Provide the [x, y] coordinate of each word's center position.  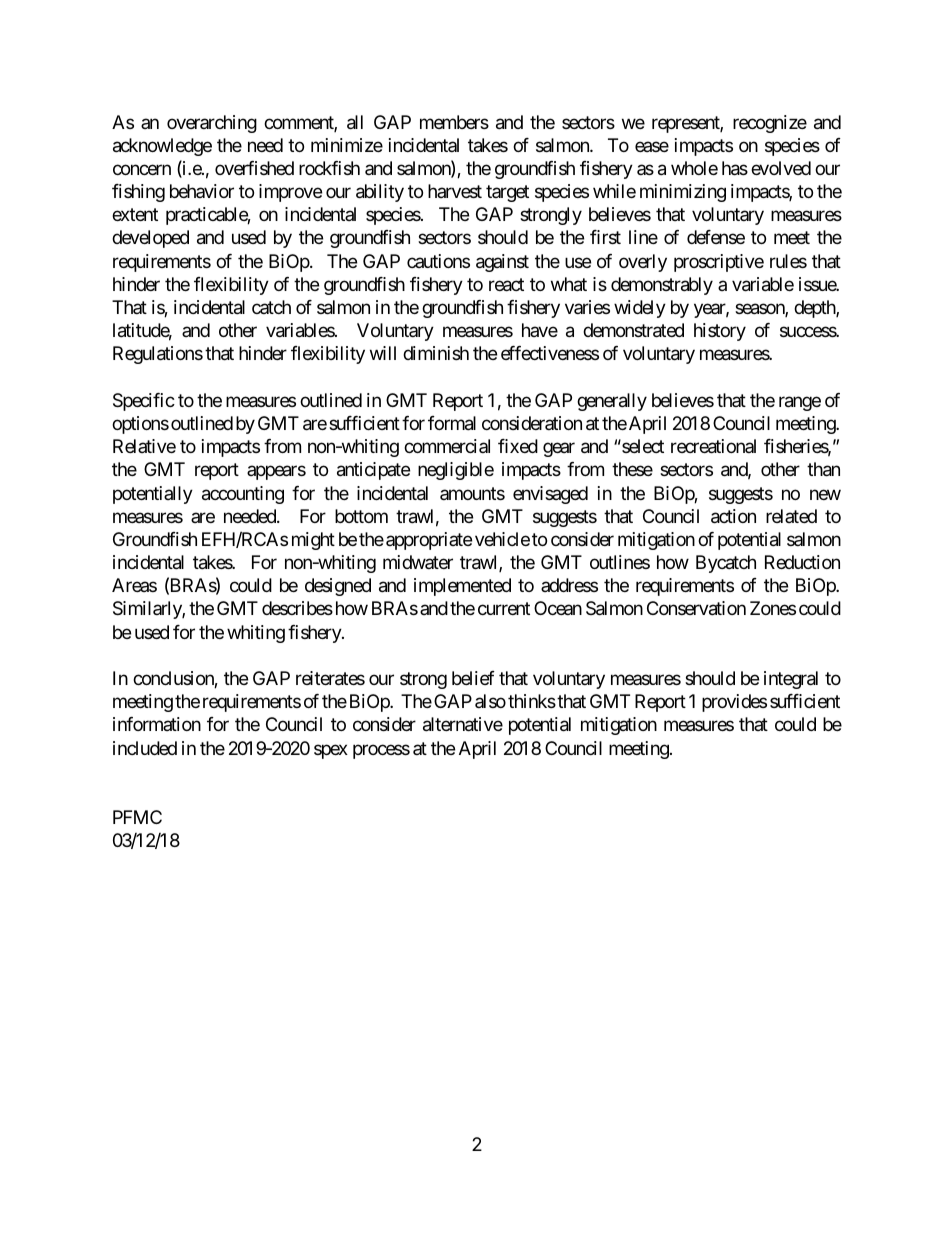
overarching [212, 124]
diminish [436, 353]
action [733, 516]
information [157, 724]
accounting [243, 495]
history [720, 332]
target [507, 193]
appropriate [429, 541]
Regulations [158, 355]
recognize [770, 124]
